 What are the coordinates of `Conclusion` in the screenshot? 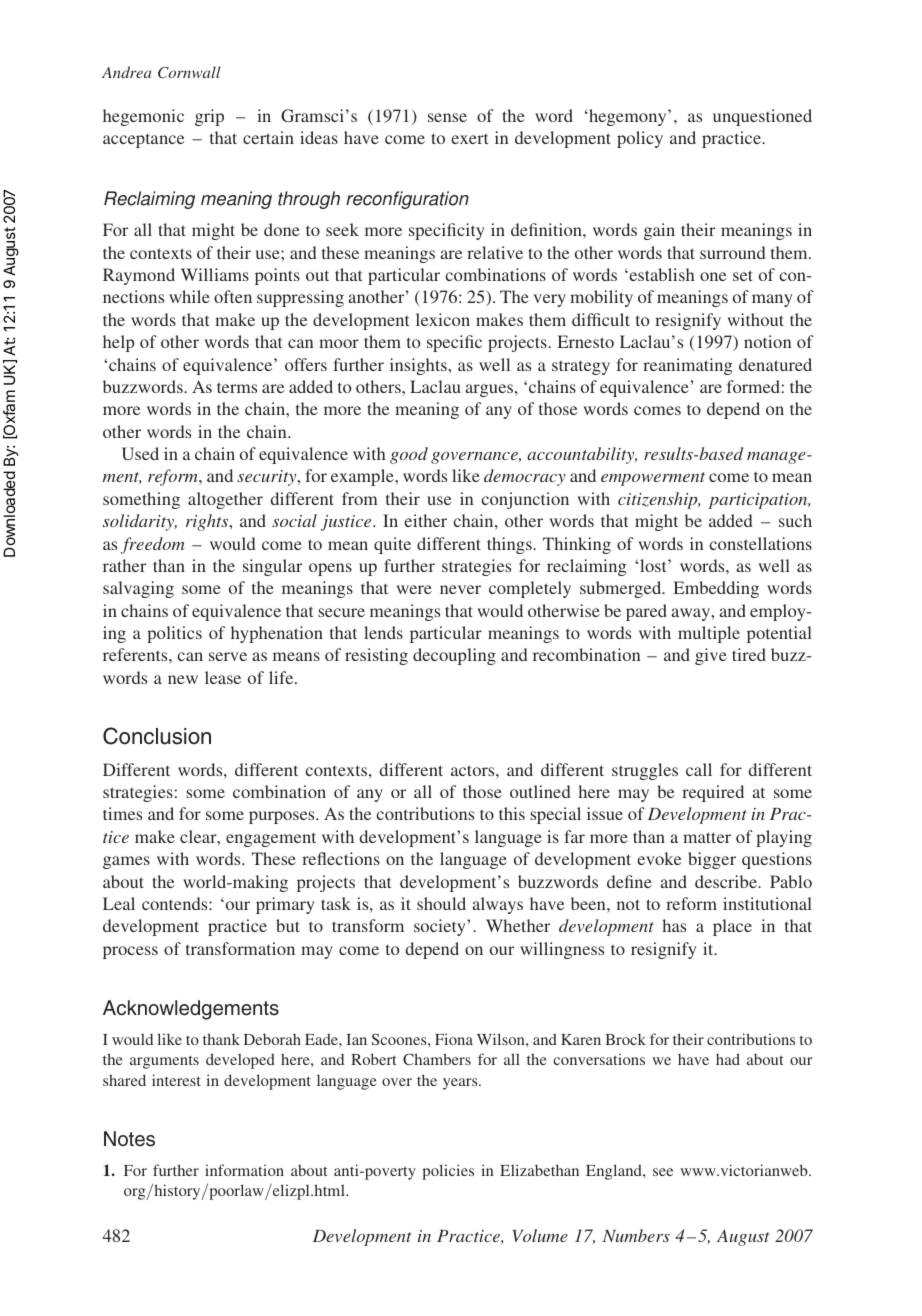 It's located at (157, 736).
